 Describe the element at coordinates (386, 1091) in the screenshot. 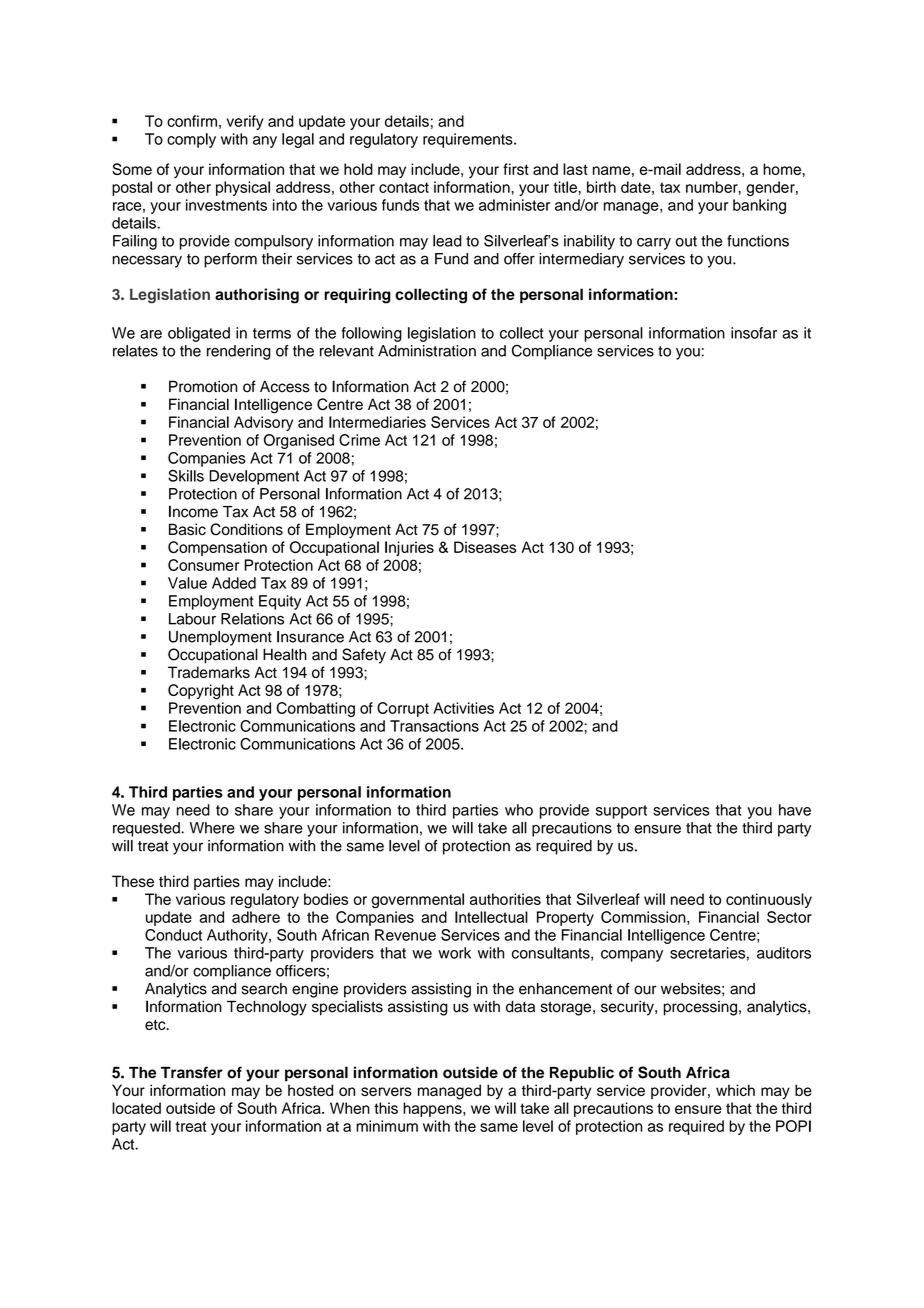

I see `servers` at that location.
